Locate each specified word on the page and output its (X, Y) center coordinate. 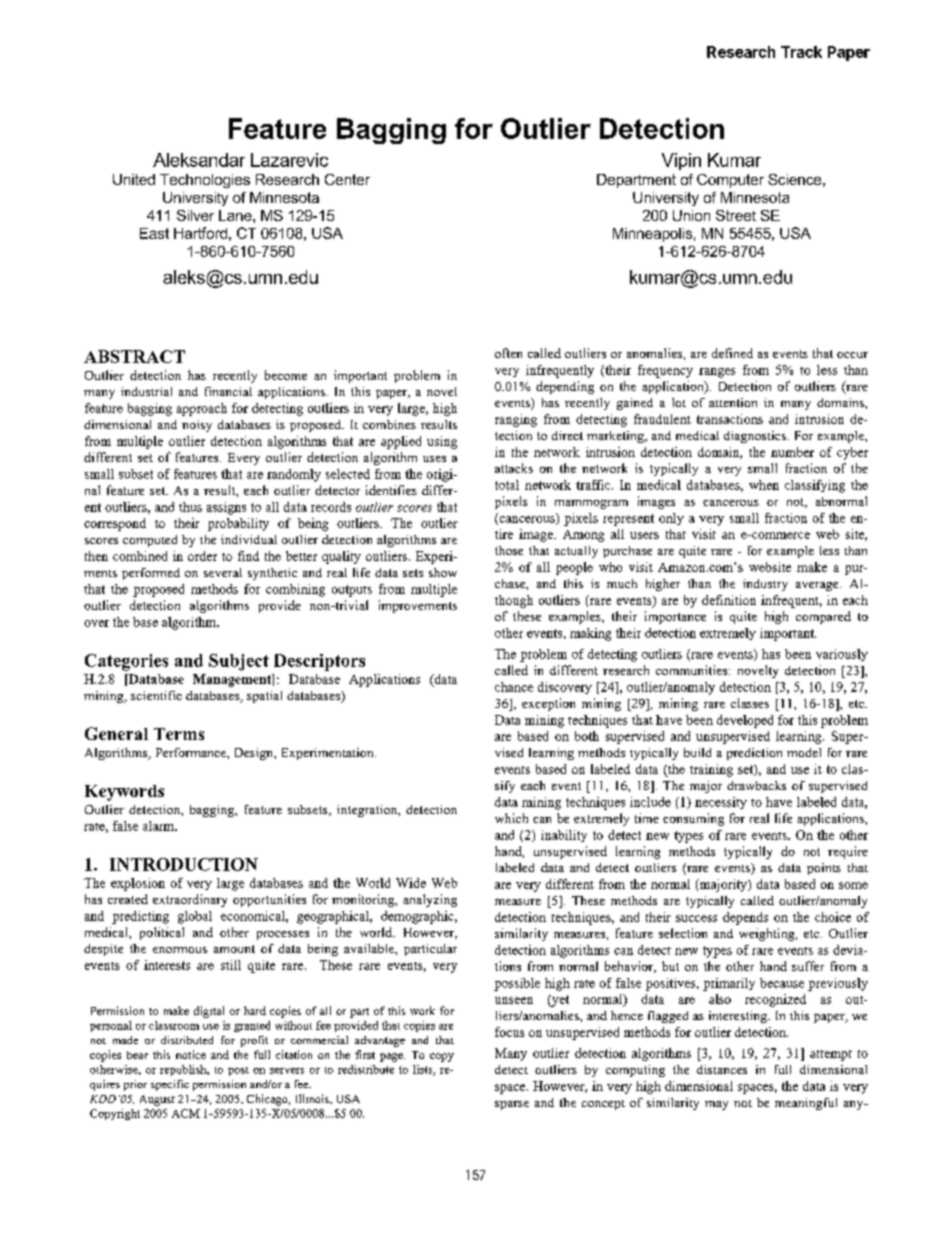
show (443, 572)
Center (347, 179)
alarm (160, 826)
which (511, 818)
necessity (721, 803)
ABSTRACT (134, 356)
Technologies (205, 181)
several (223, 572)
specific (170, 1085)
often (508, 353)
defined (732, 353)
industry (765, 585)
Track (801, 52)
